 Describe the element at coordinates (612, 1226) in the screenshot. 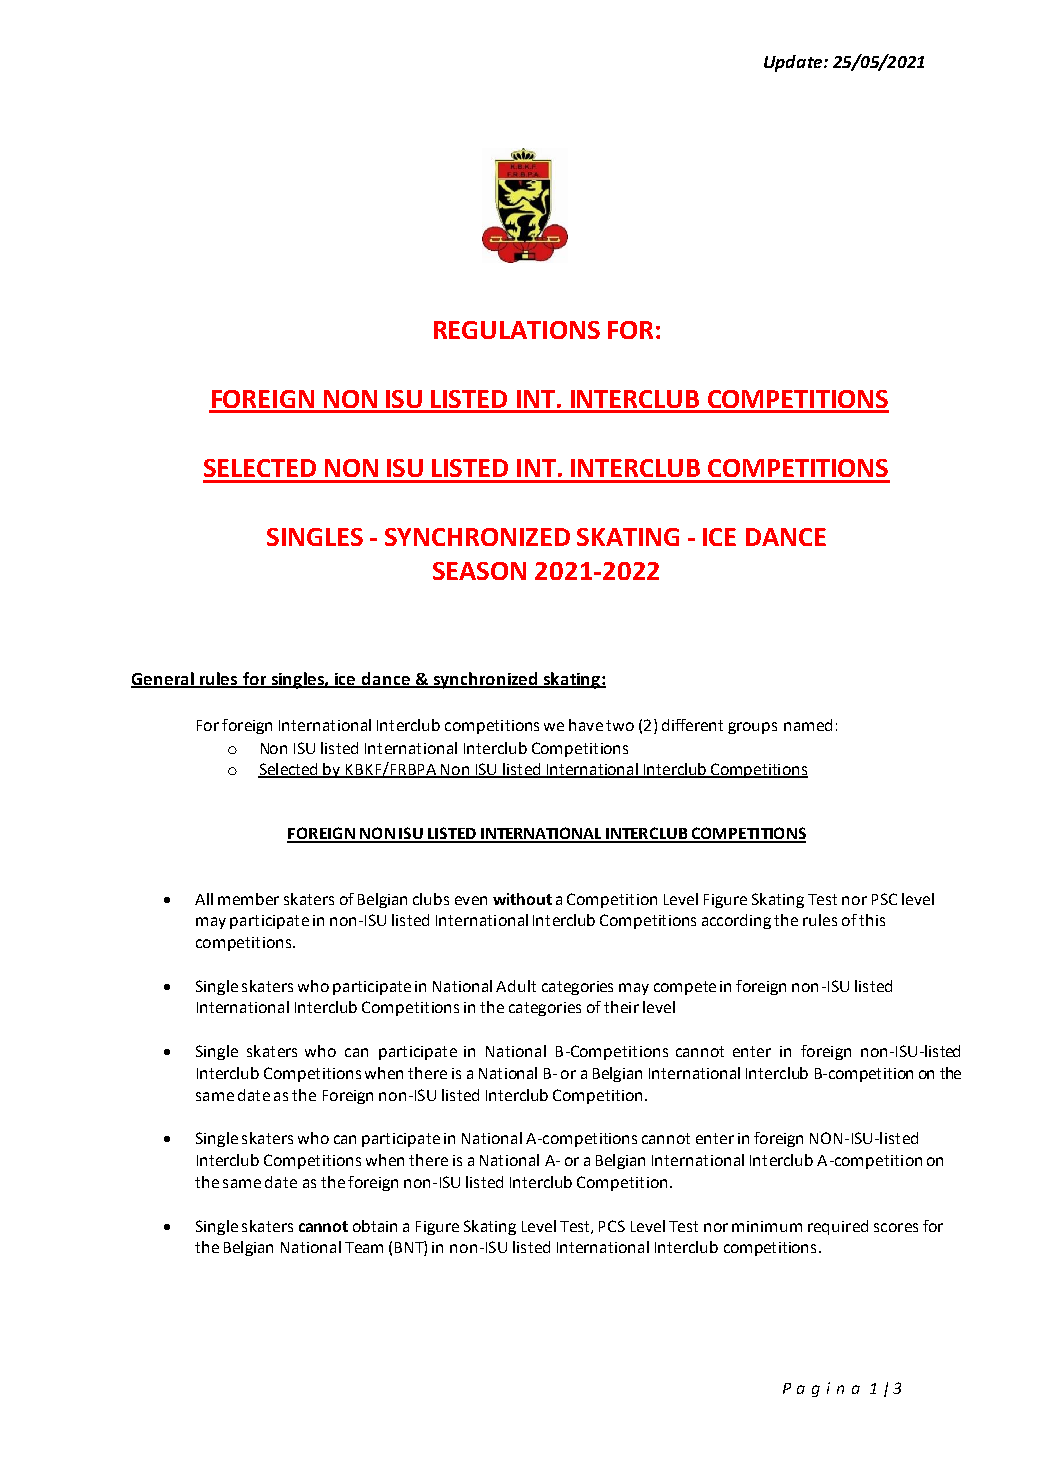

I see `PCS` at that location.
